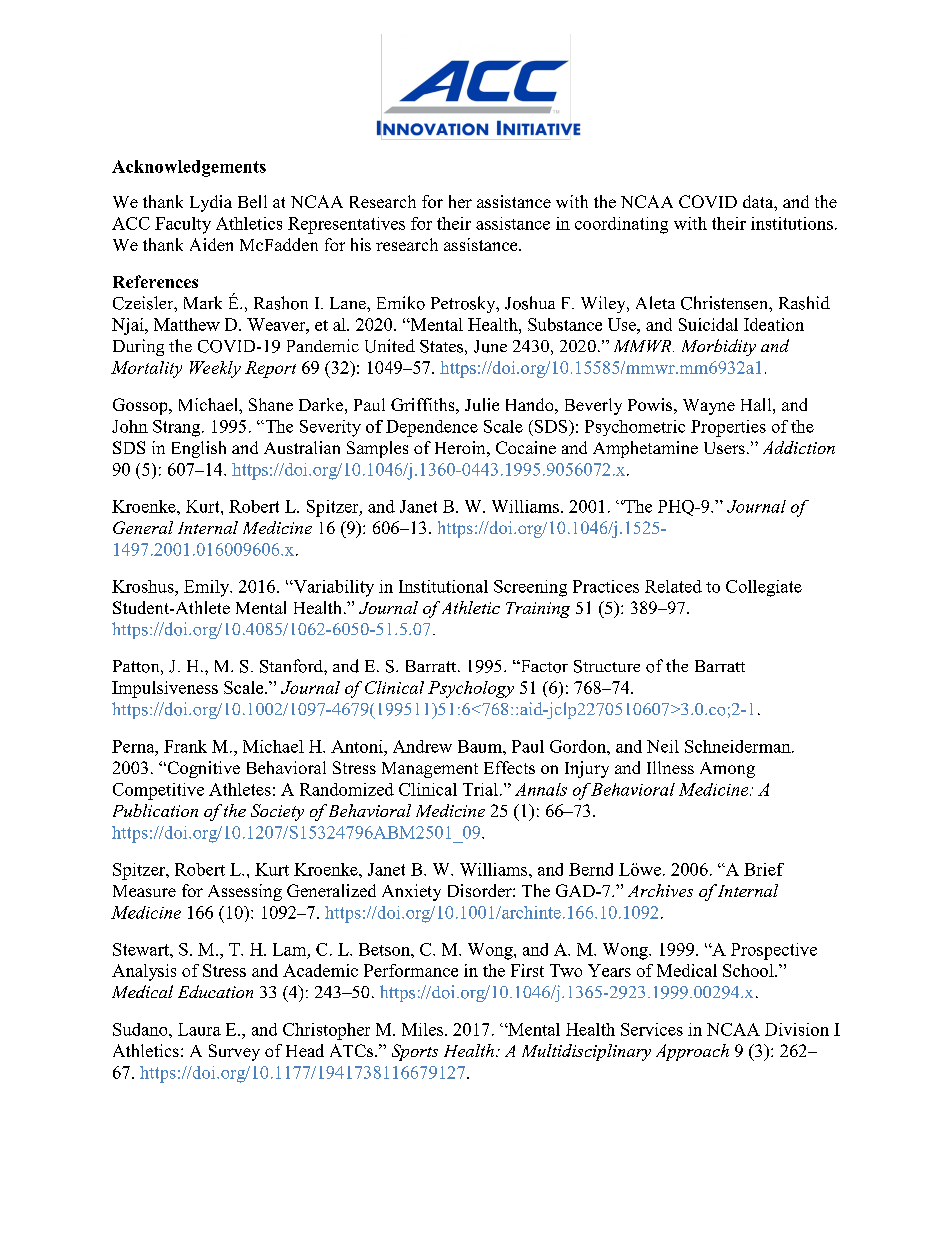  Describe the element at coordinates (199, 1029) in the screenshot. I see `Laura` at that location.
